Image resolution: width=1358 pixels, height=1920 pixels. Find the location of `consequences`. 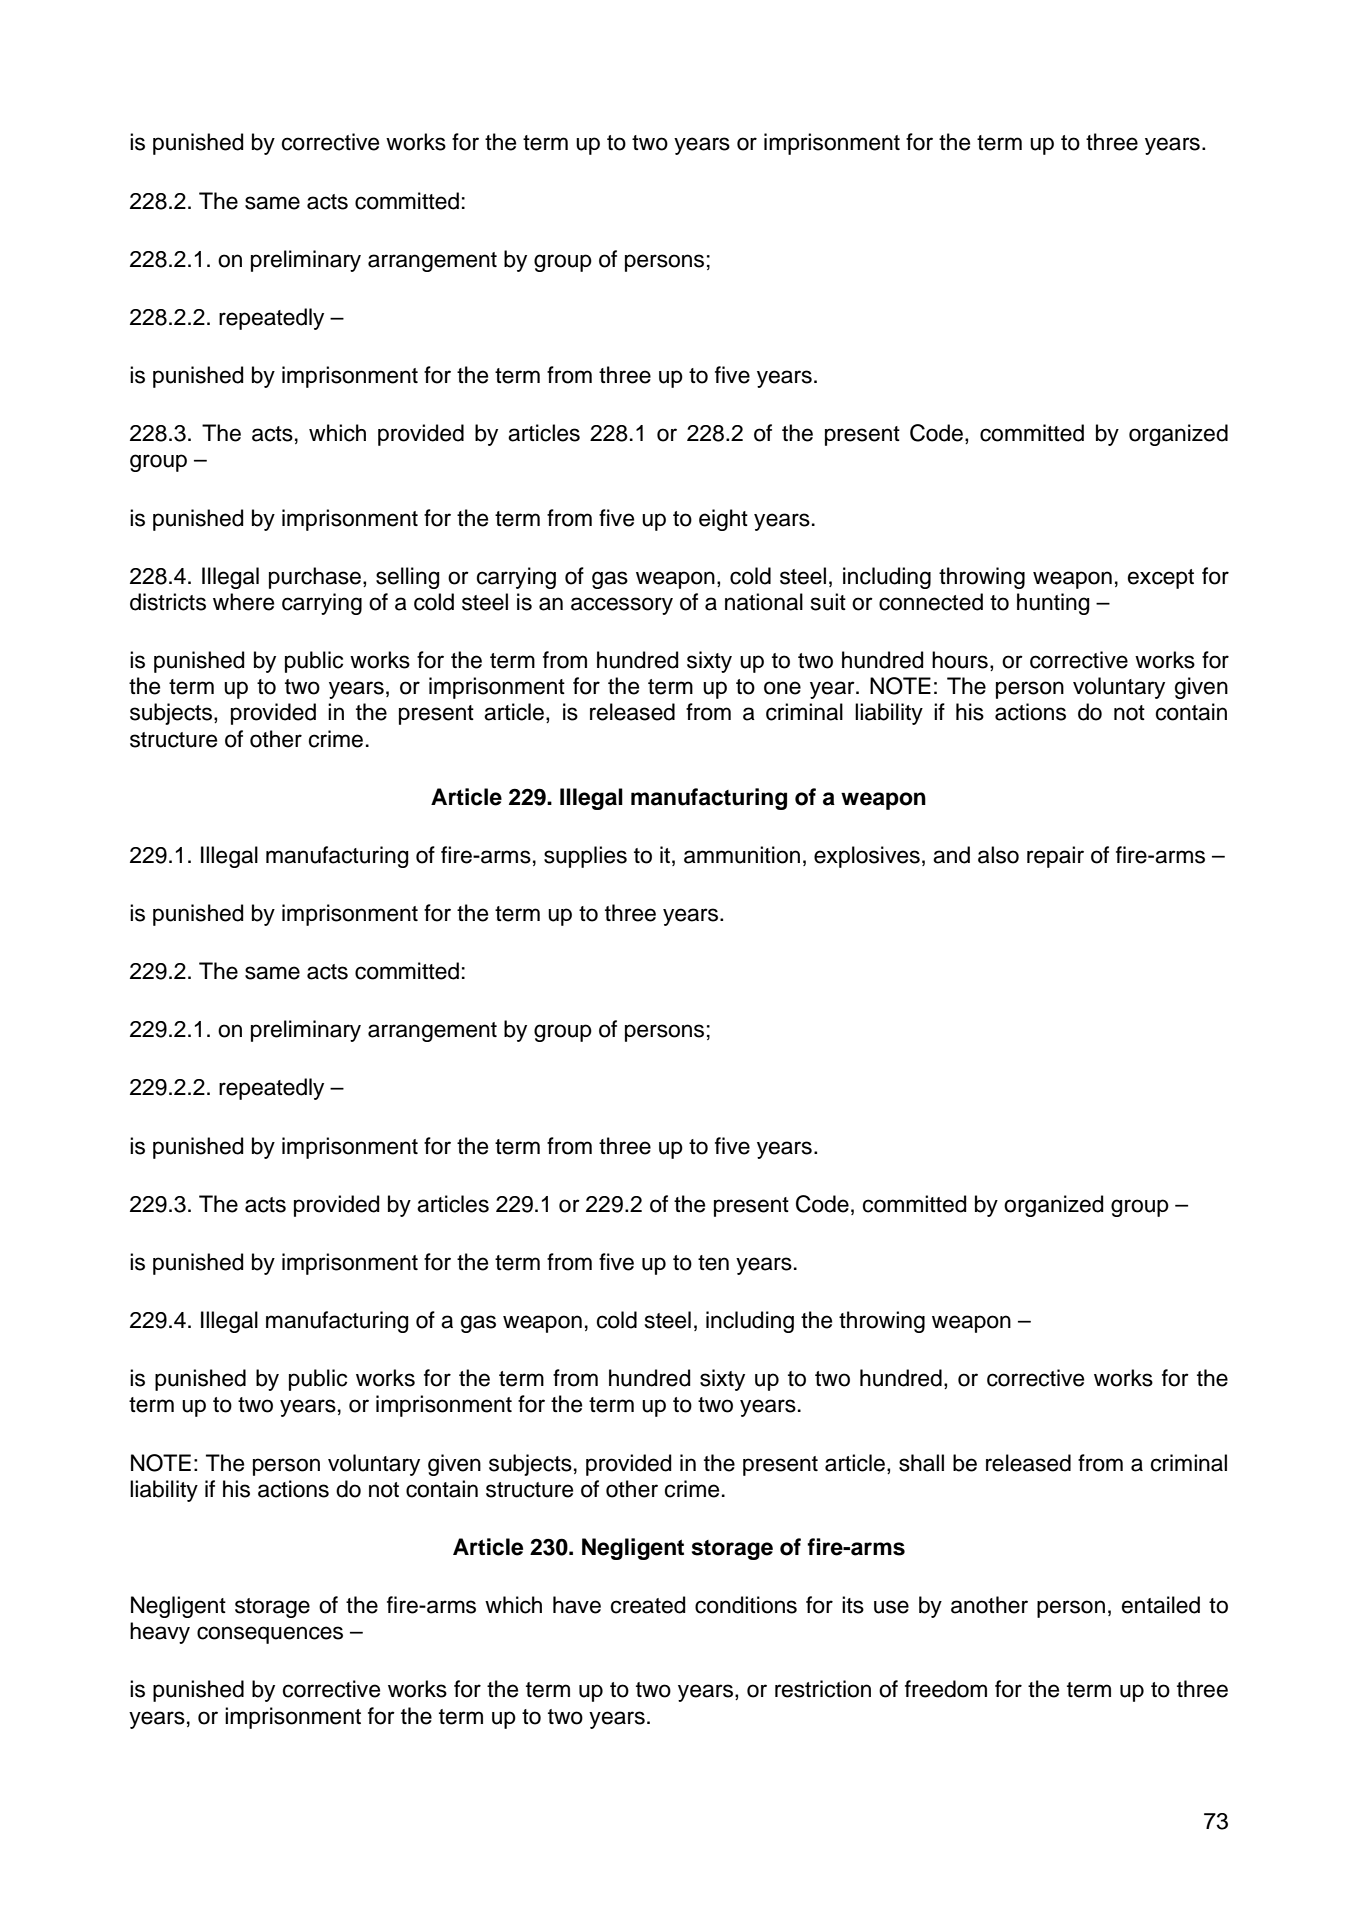

consequences is located at coordinates (270, 1635).
